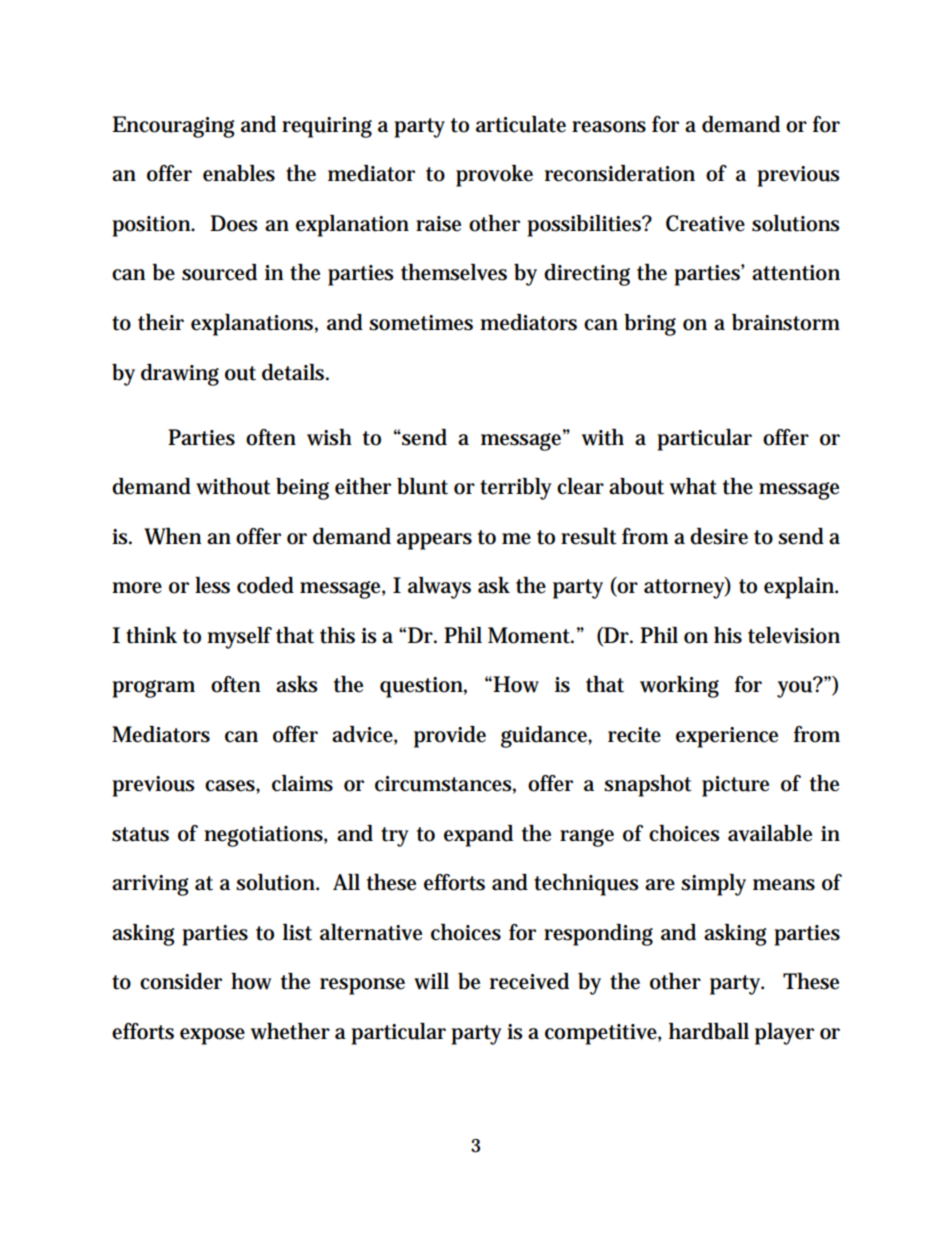  What do you see at coordinates (445, 785) in the screenshot?
I see `circumstances` at bounding box center [445, 785].
